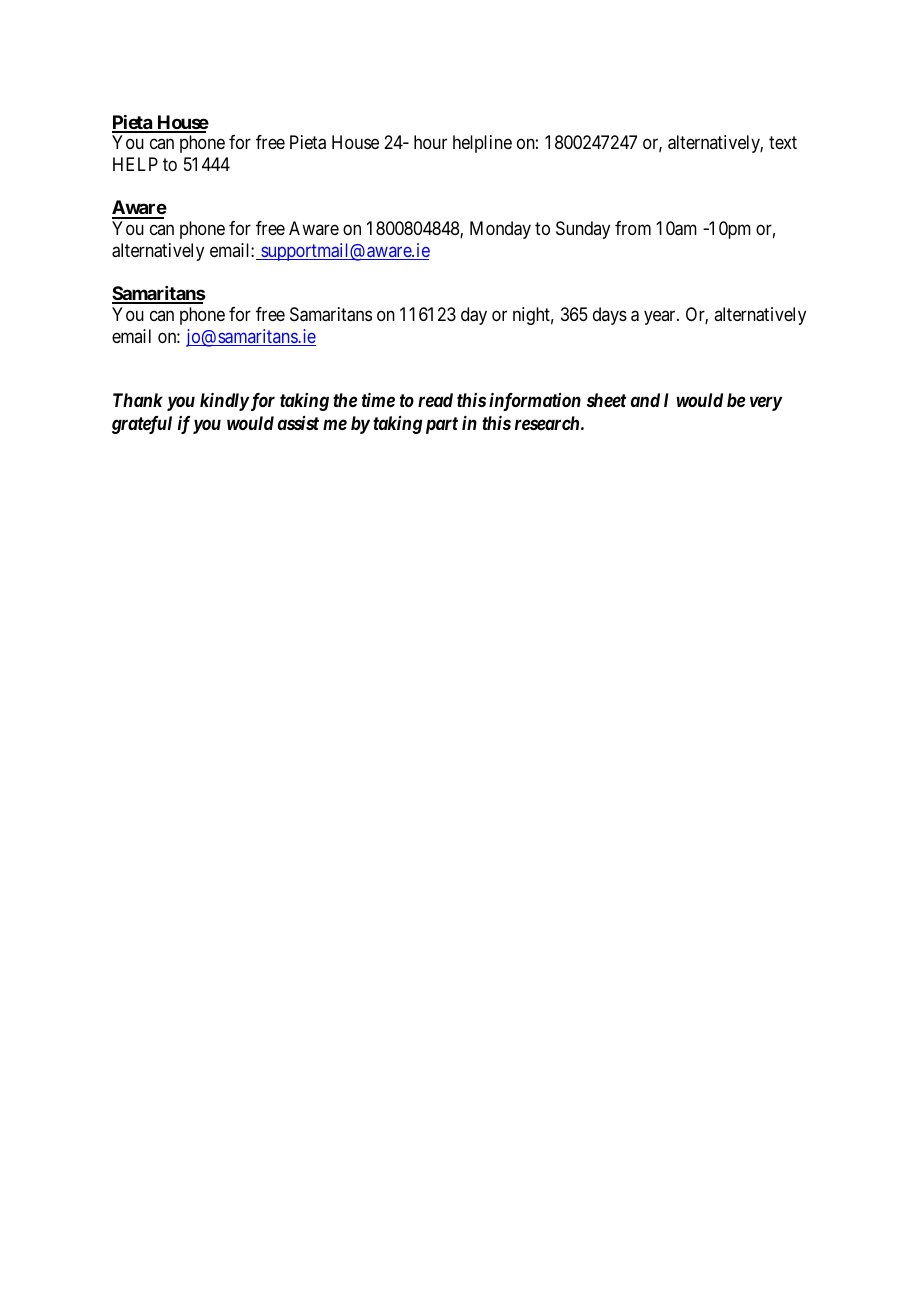 The width and height of the screenshot is (924, 1308). What do you see at coordinates (142, 425) in the screenshot?
I see `grateful` at bounding box center [142, 425].
